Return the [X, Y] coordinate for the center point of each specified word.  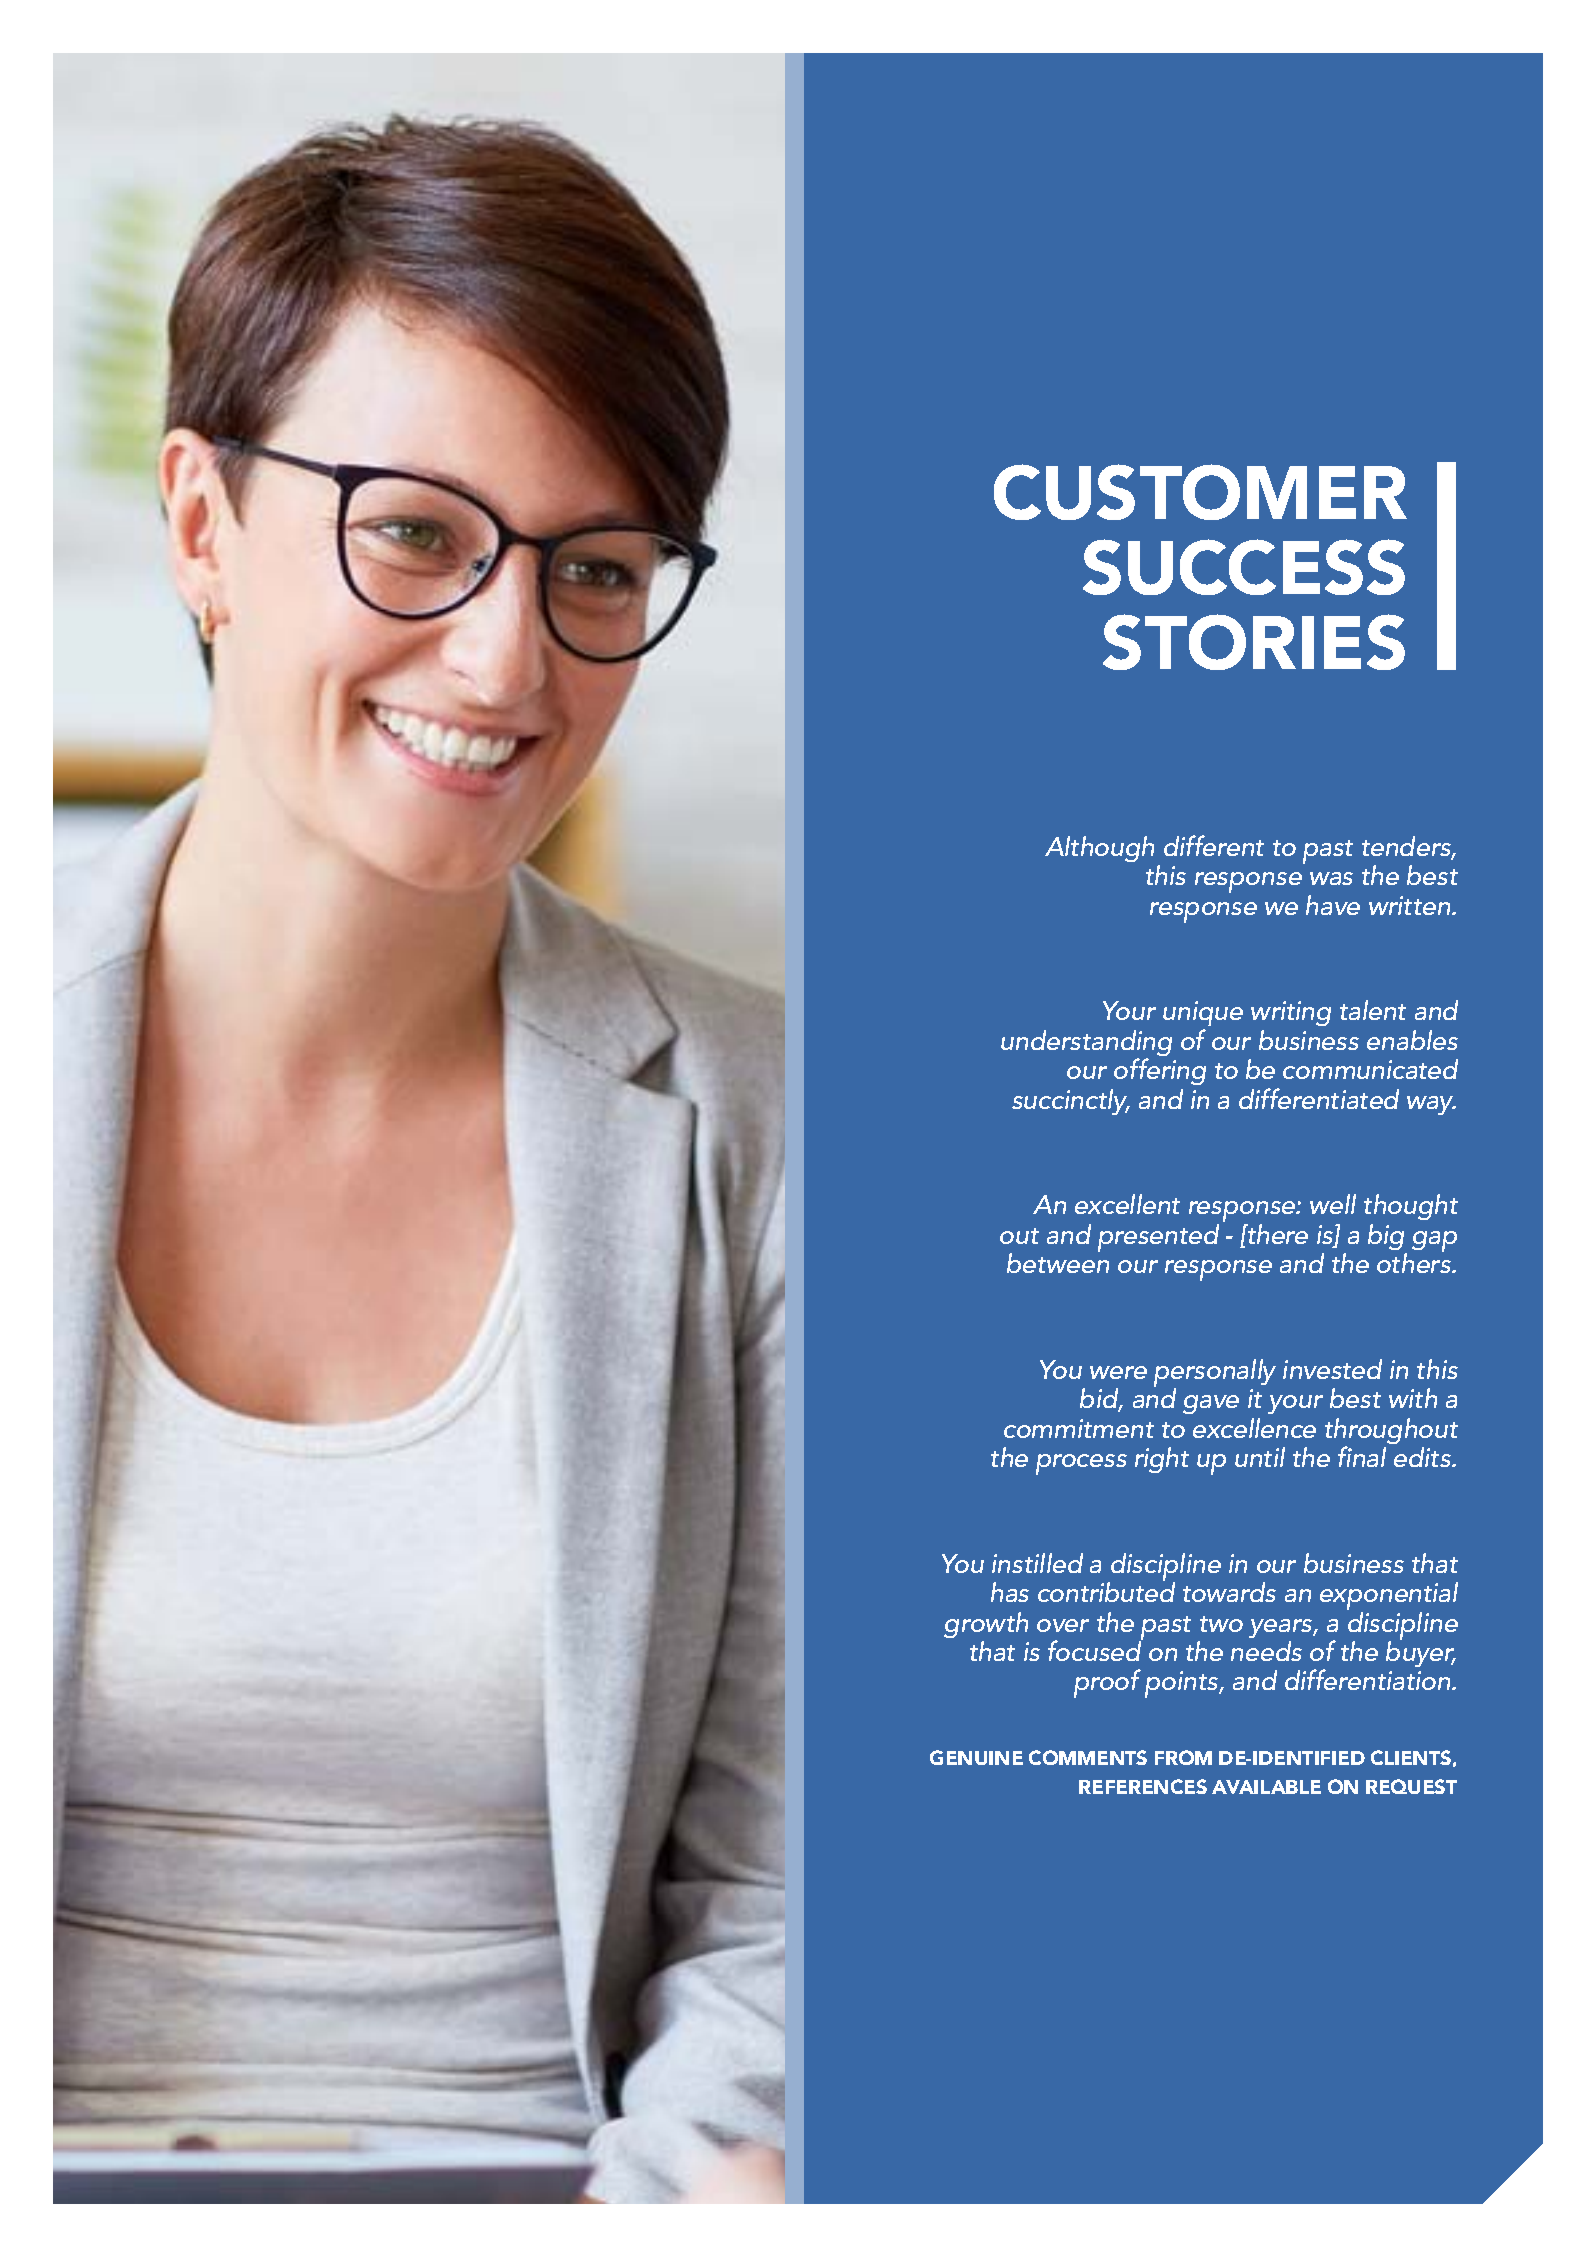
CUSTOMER [1200, 492]
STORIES [1254, 642]
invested [1332, 1369]
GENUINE [976, 1757]
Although [1099, 849]
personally [1215, 1374]
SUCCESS [1244, 567]
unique [1203, 1013]
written [1411, 905]
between [1058, 1262]
